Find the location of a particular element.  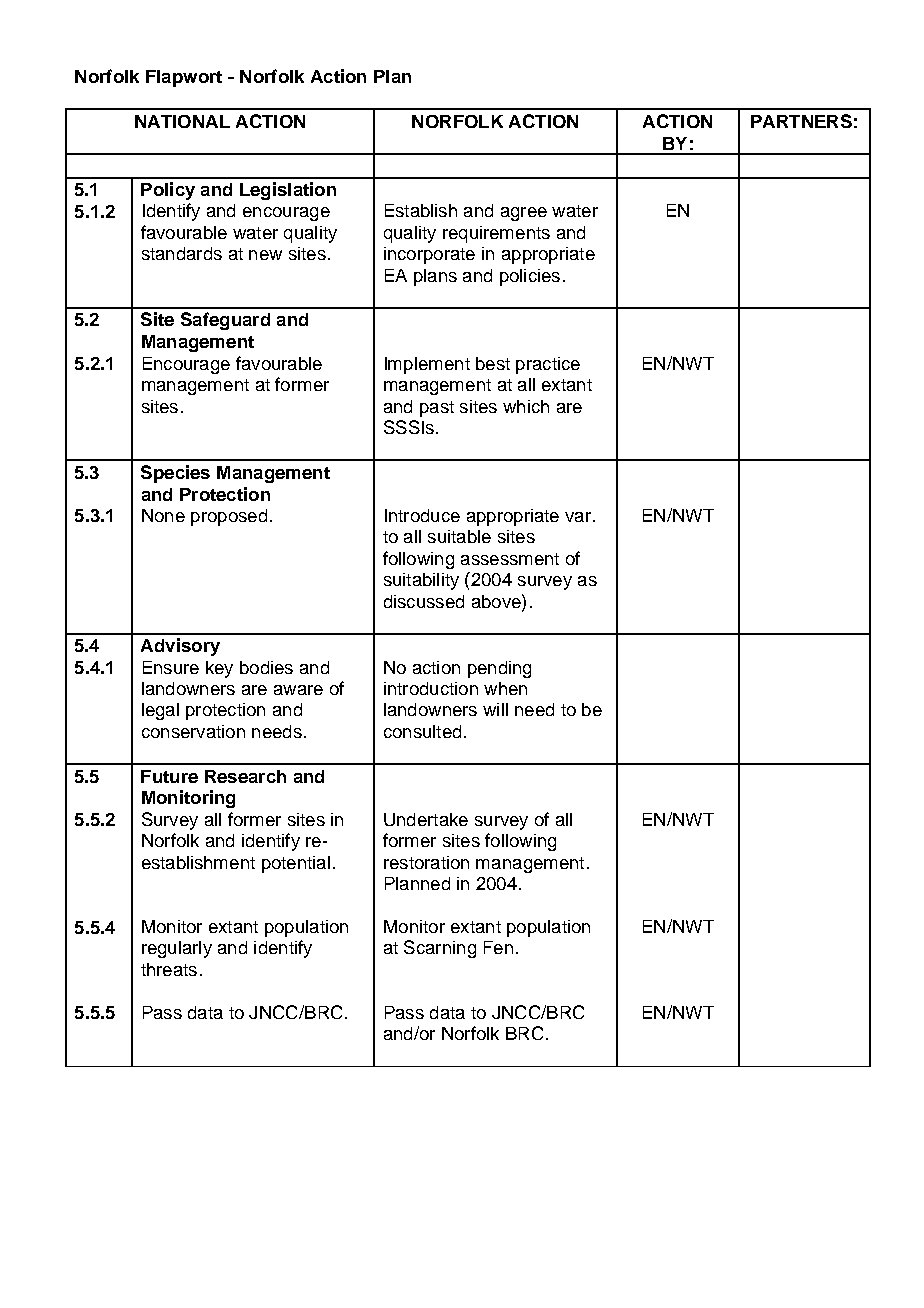

past is located at coordinates (437, 409).
